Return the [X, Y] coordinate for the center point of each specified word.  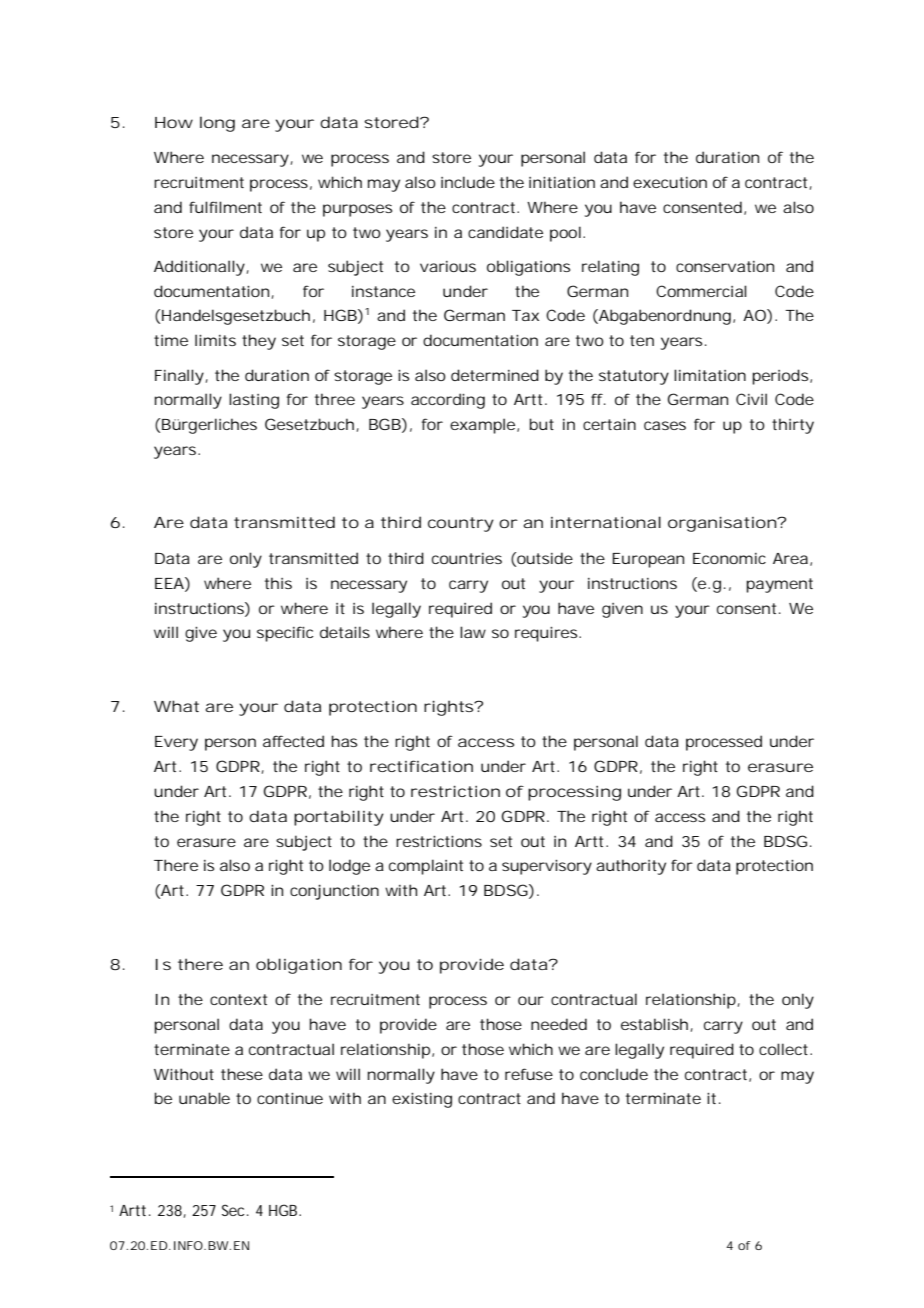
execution [670, 182]
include [468, 182]
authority [631, 867]
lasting [254, 401]
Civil [751, 399]
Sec [235, 1210]
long [217, 124]
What [176, 706]
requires [548, 634]
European [648, 560]
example [484, 426]
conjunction [334, 892]
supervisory [547, 867]
